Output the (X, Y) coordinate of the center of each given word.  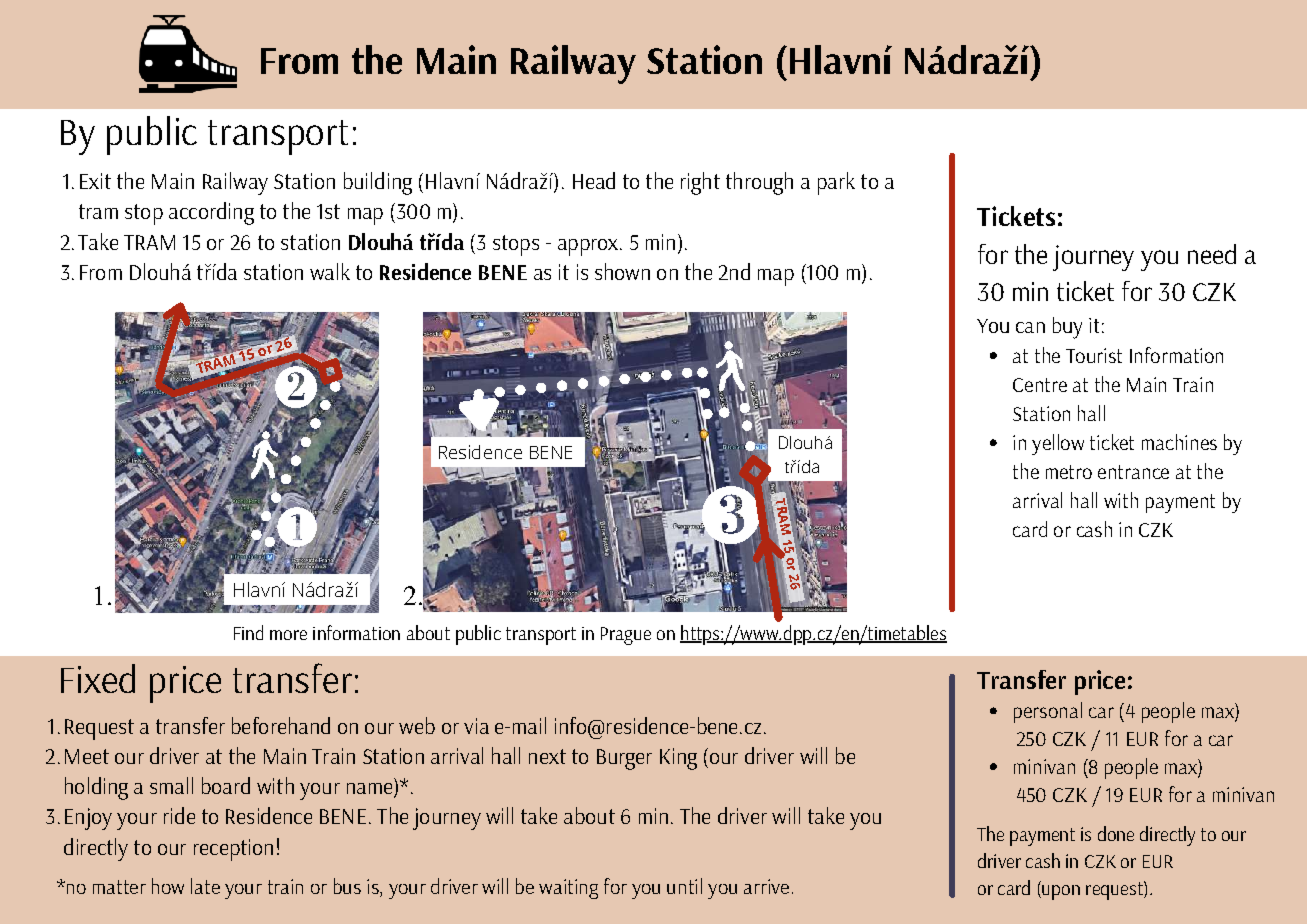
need (1212, 254)
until (684, 886)
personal (1048, 712)
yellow (1058, 444)
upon (1060, 892)
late (205, 886)
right (700, 183)
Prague (626, 636)
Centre (1040, 385)
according (211, 213)
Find (248, 632)
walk (330, 271)
